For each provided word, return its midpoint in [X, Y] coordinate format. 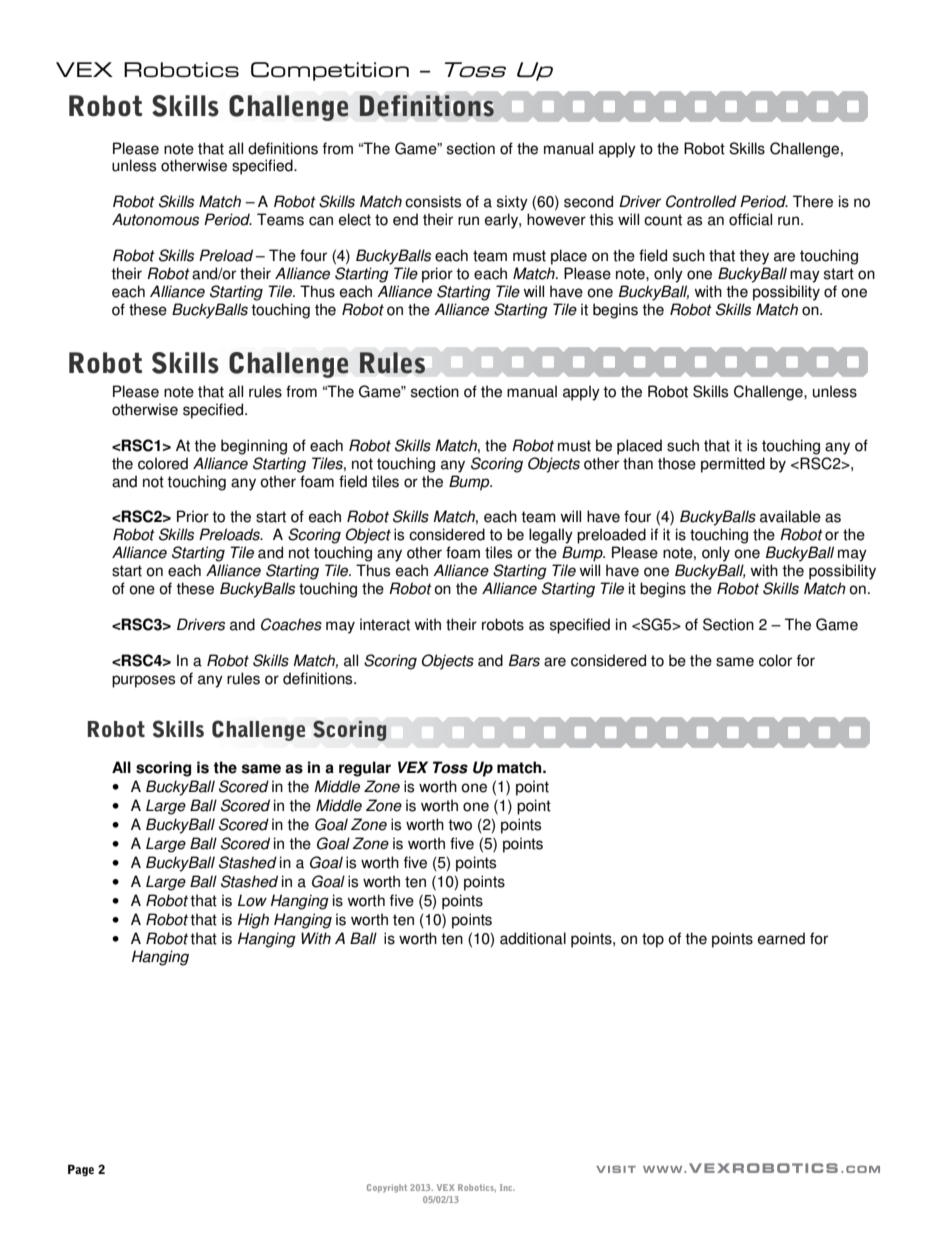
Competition [330, 71]
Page [81, 1170]
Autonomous [155, 219]
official [750, 219]
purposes [143, 681]
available [790, 516]
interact [385, 624]
